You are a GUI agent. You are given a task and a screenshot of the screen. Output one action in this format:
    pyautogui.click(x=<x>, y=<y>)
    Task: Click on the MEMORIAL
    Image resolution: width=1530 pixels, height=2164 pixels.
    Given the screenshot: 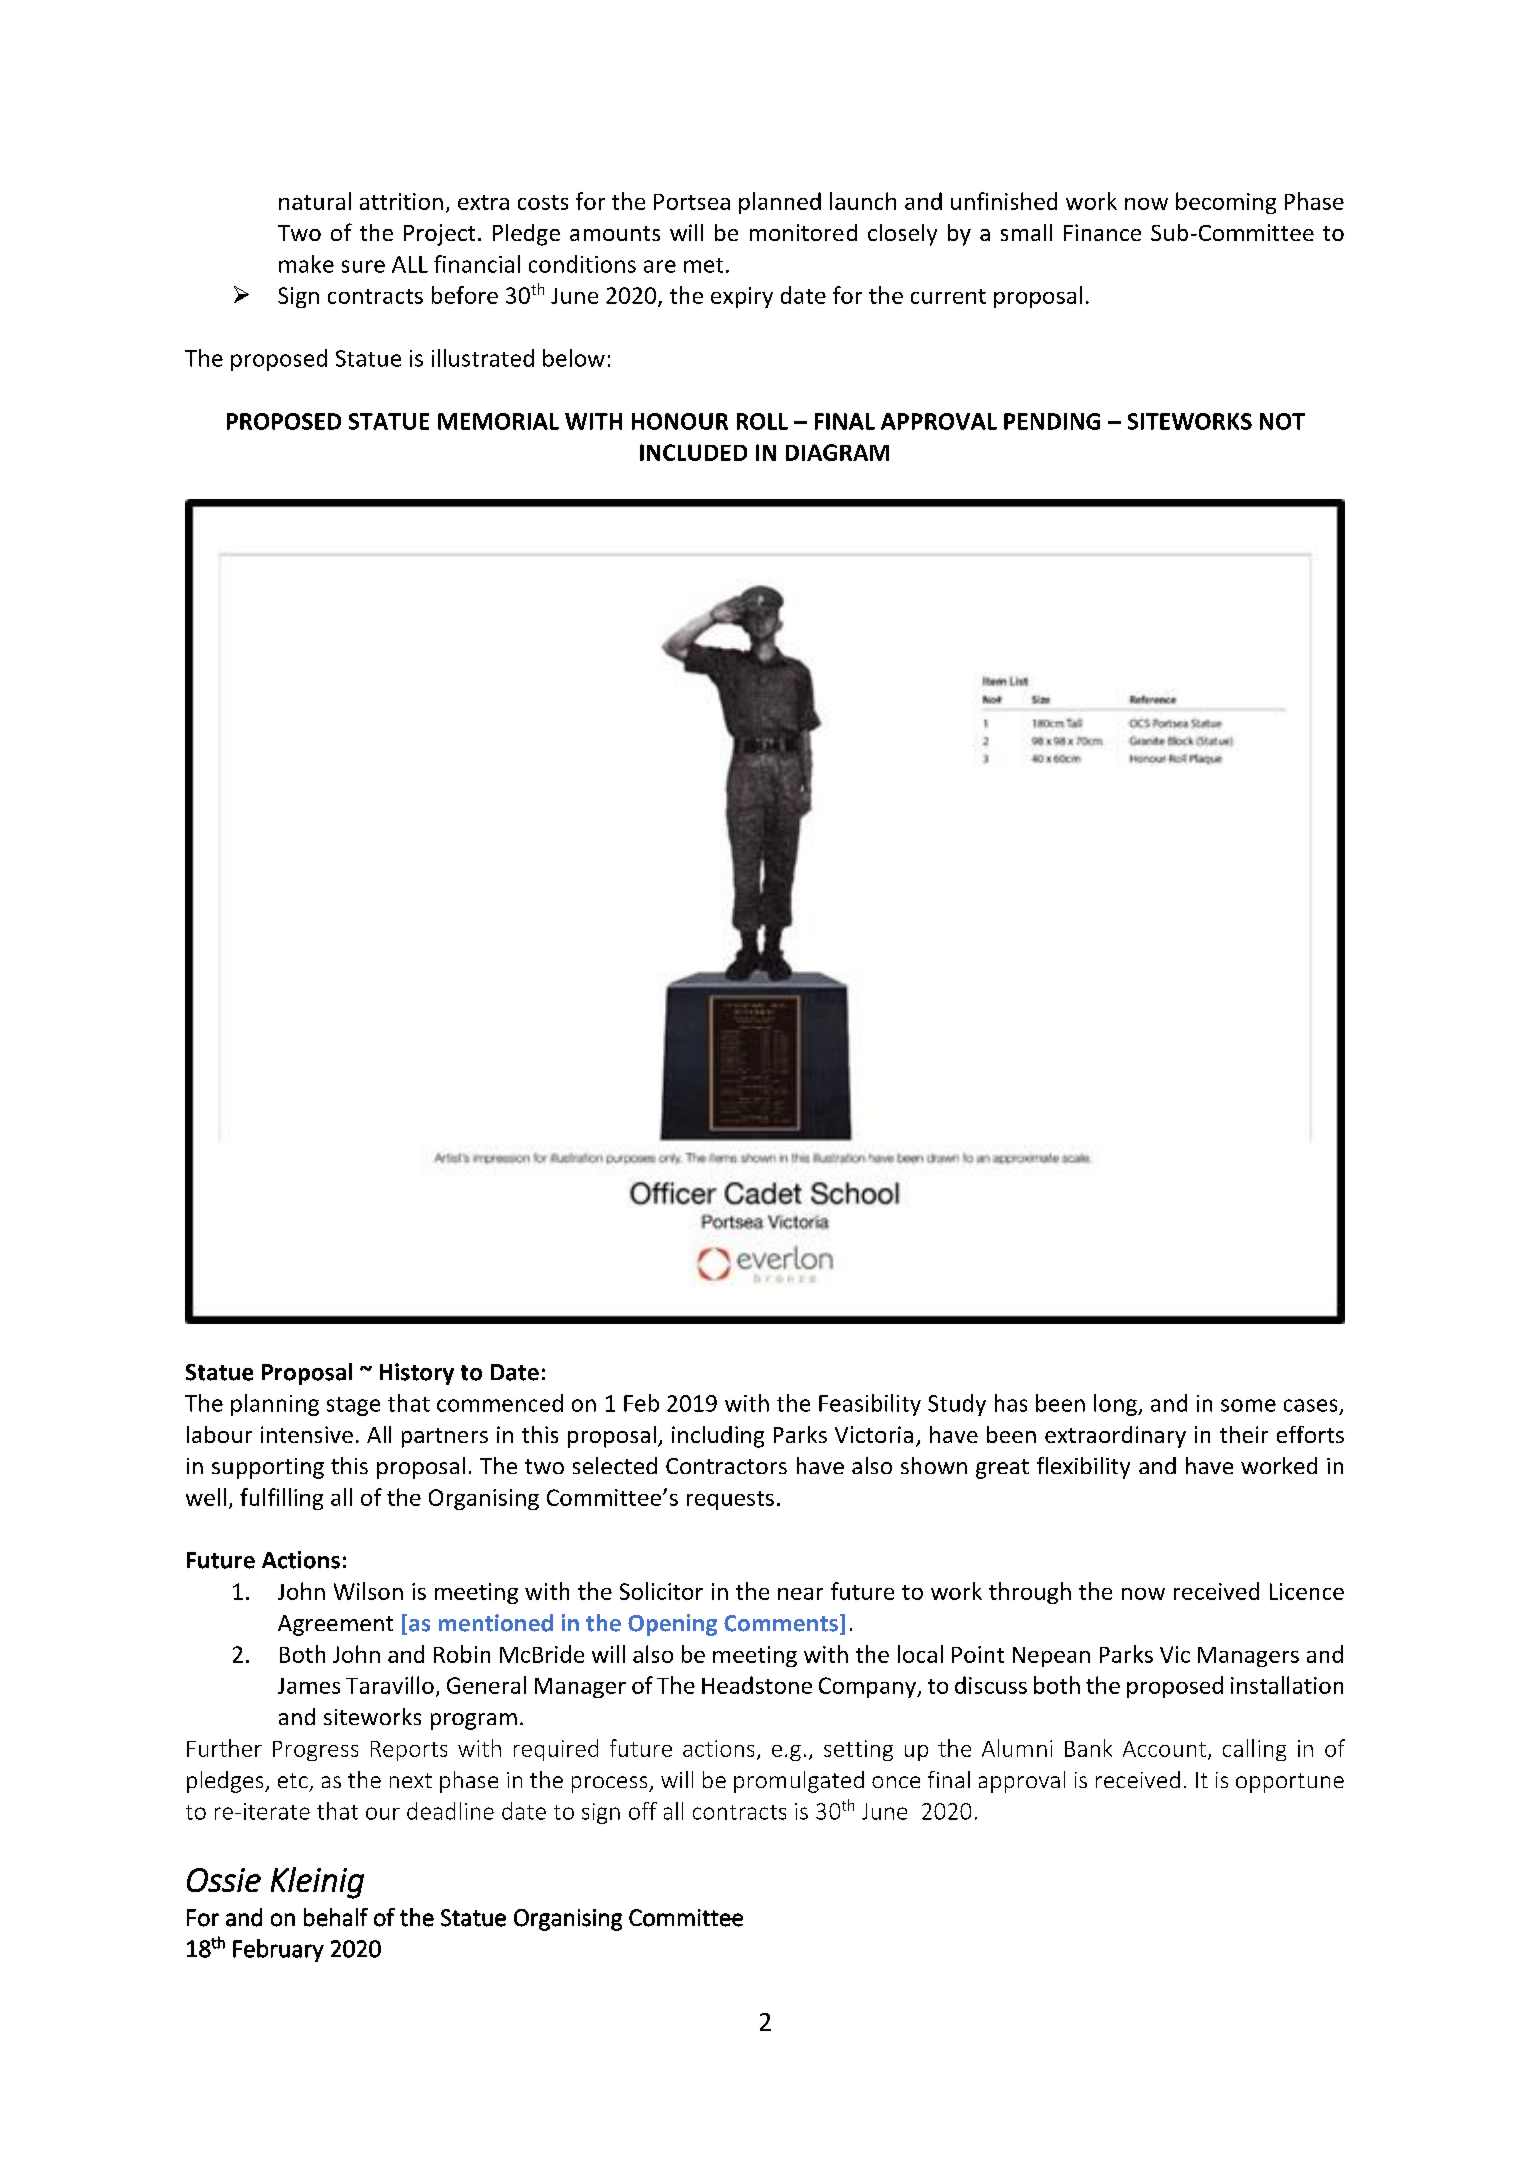 What is the action you would take?
    pyautogui.click(x=498, y=421)
